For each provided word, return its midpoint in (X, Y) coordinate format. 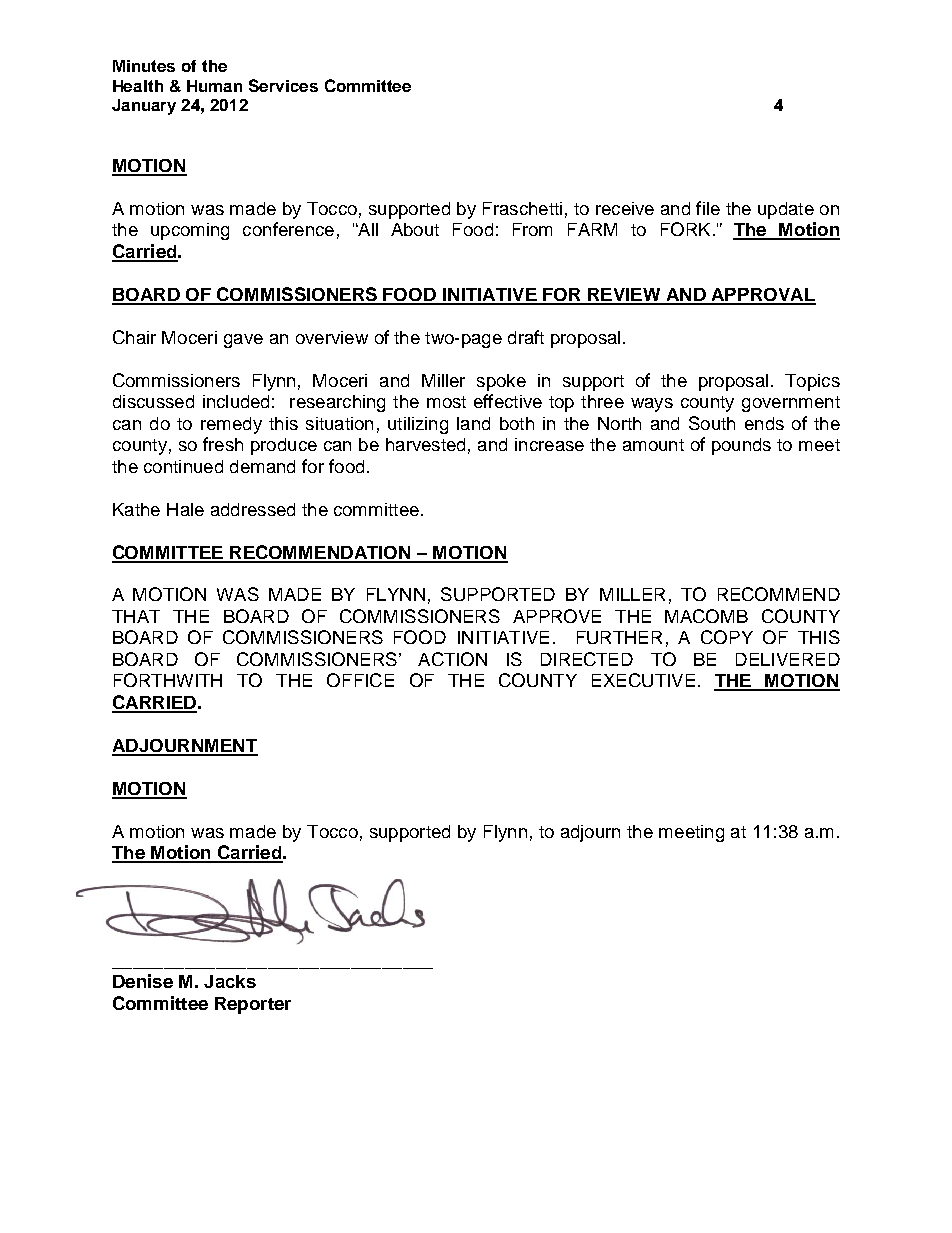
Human (214, 86)
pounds (741, 446)
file (708, 208)
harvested (425, 444)
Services (283, 85)
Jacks (230, 981)
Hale (185, 509)
